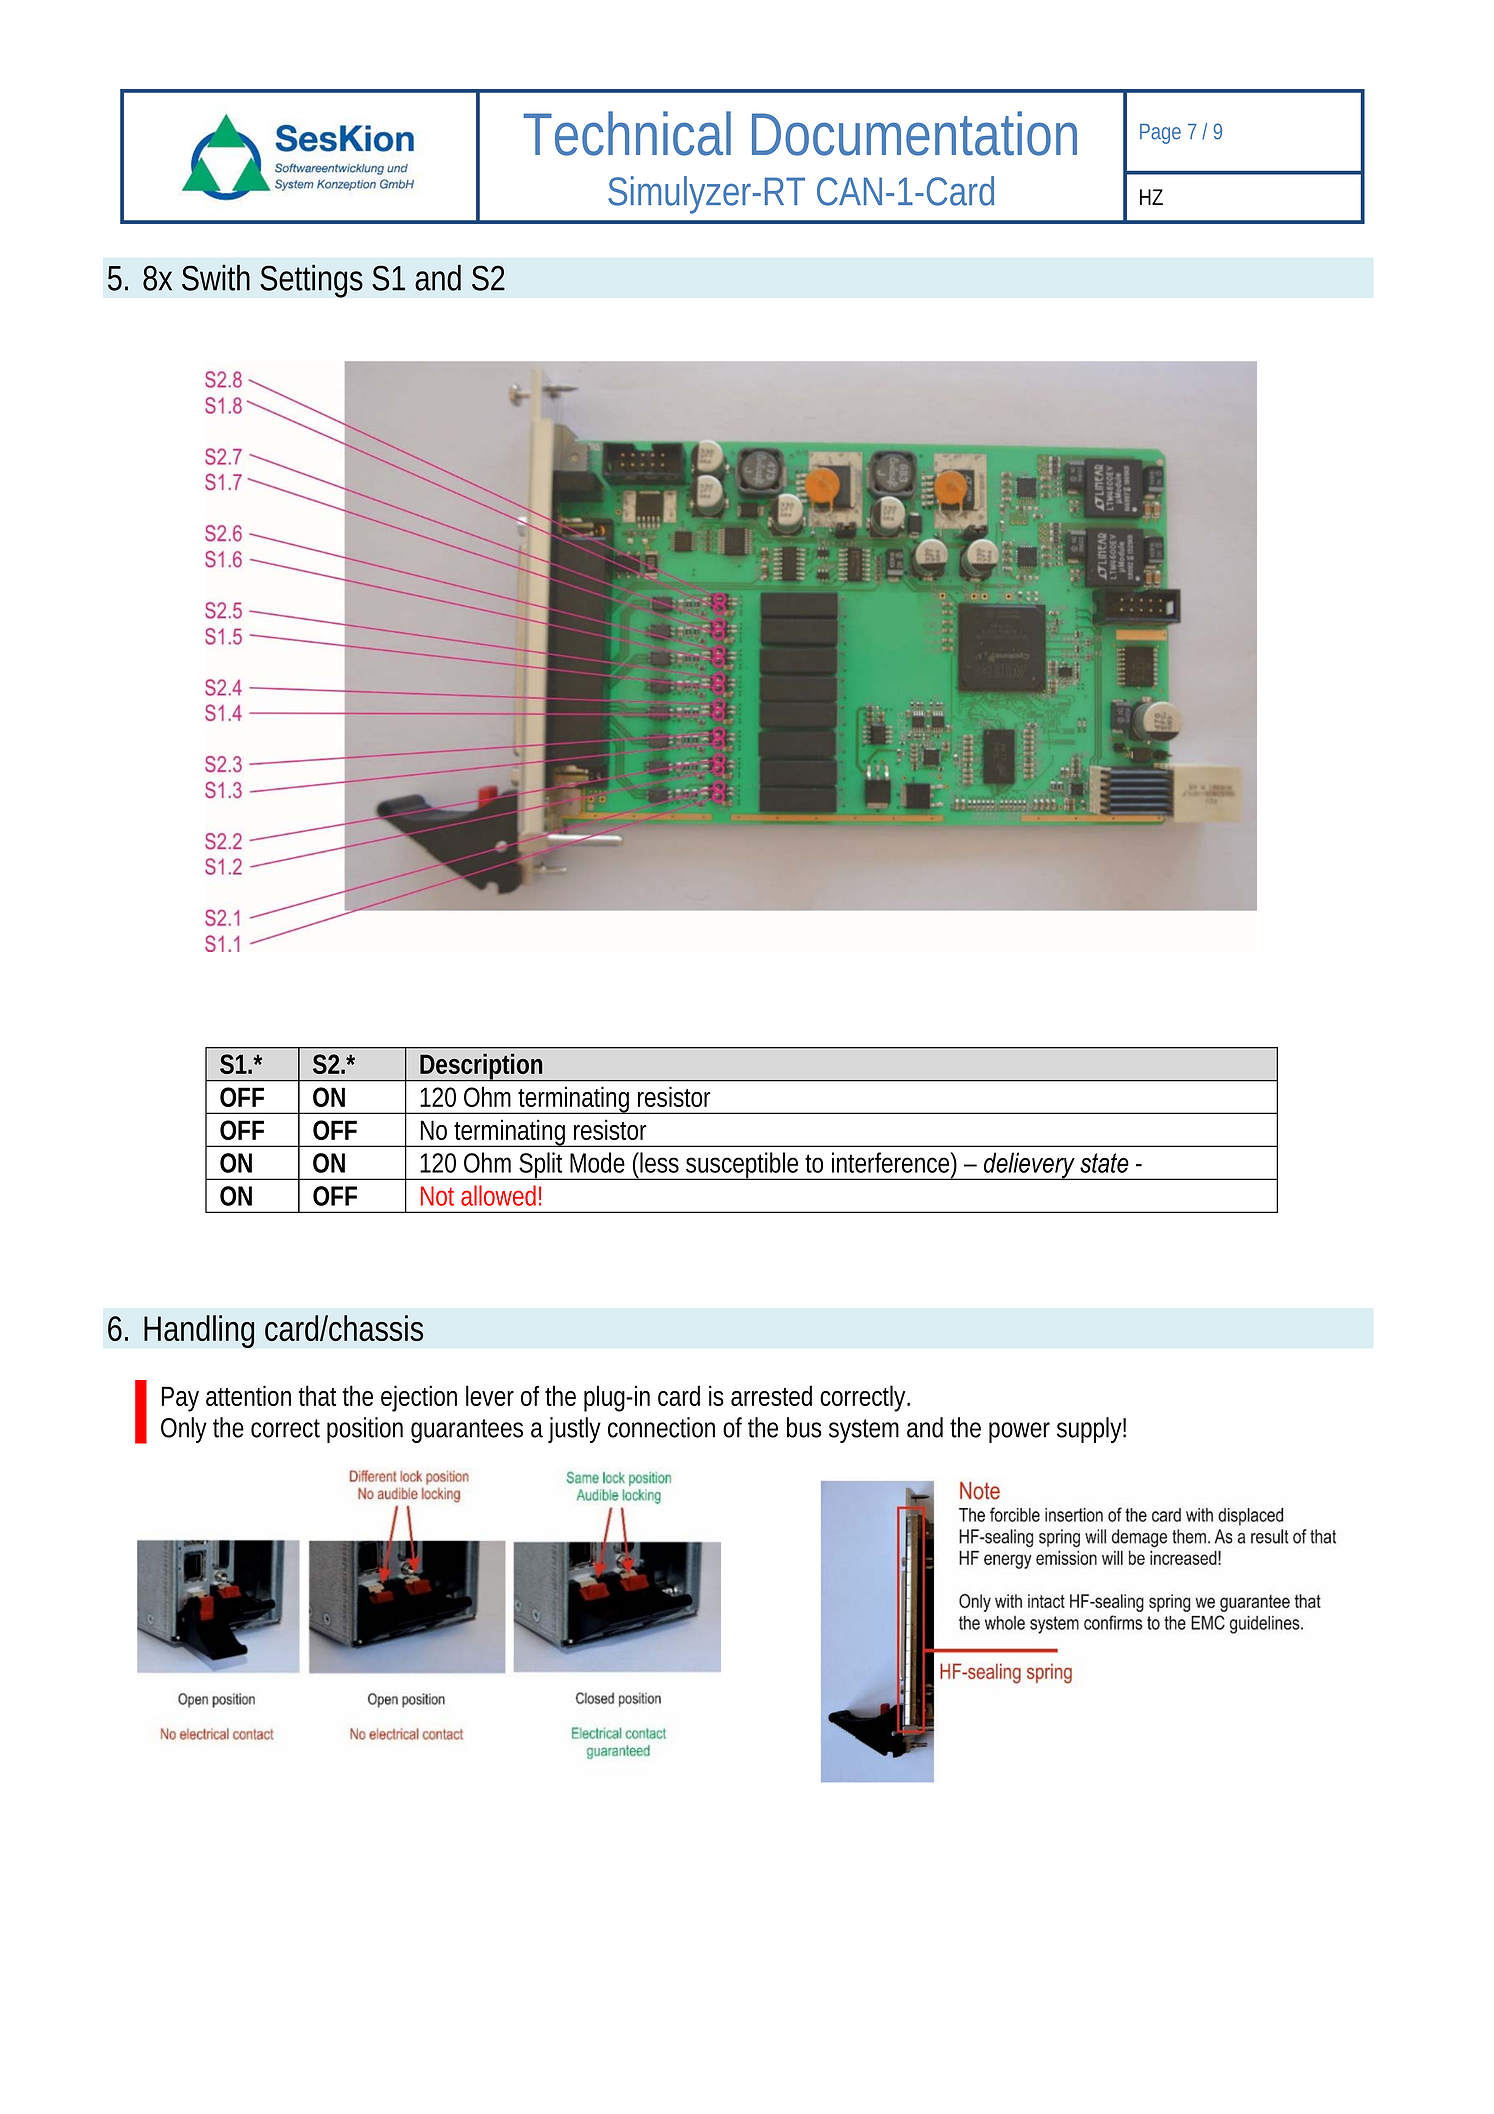 Image resolution: width=1494 pixels, height=2114 pixels. Describe the element at coordinates (597, 1162) in the screenshot. I see `Mode` at that location.
